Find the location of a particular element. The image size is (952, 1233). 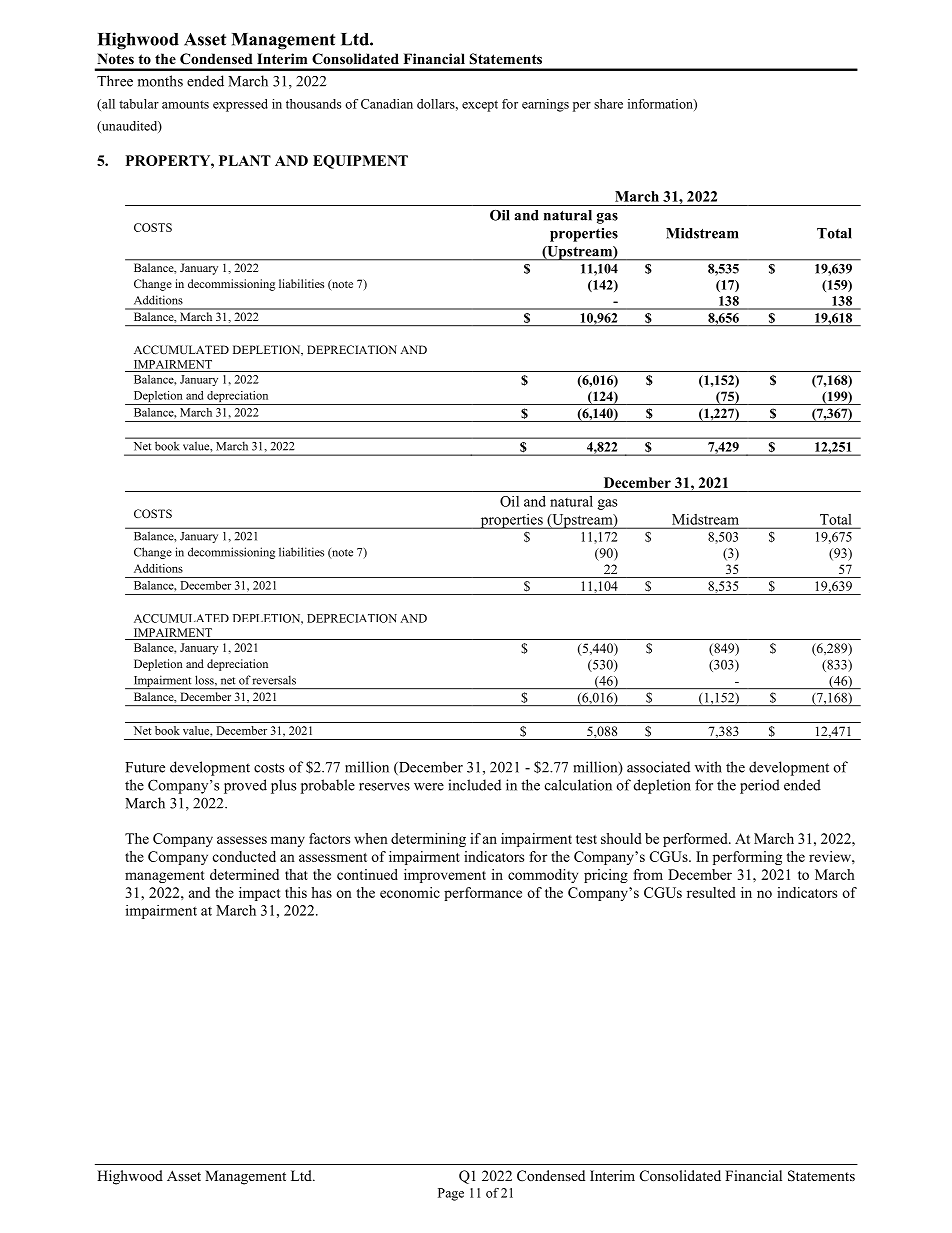

resulted is located at coordinates (711, 892).
